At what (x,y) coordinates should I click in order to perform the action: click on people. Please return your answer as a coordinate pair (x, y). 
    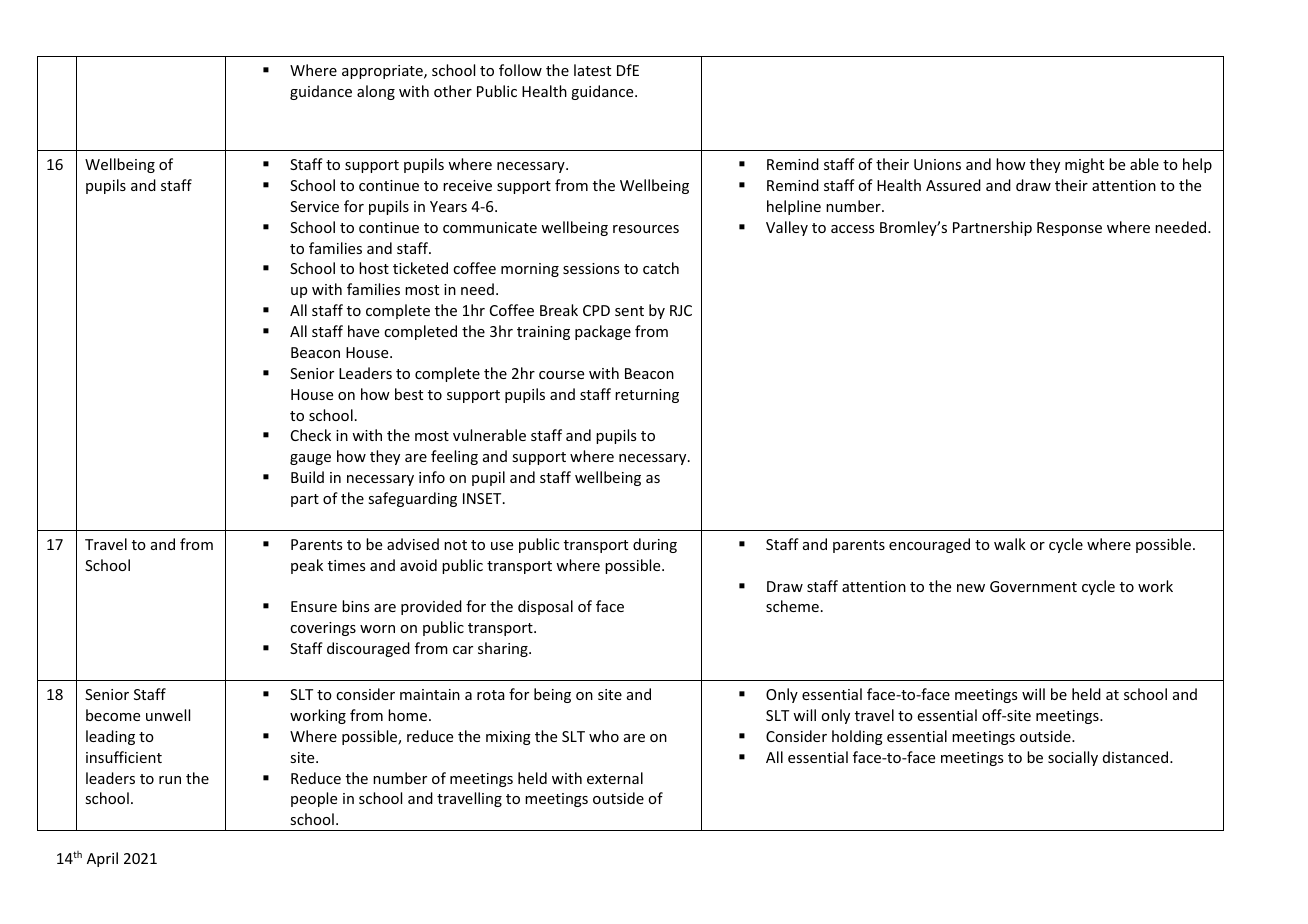
    Looking at the image, I should click on (314, 799).
